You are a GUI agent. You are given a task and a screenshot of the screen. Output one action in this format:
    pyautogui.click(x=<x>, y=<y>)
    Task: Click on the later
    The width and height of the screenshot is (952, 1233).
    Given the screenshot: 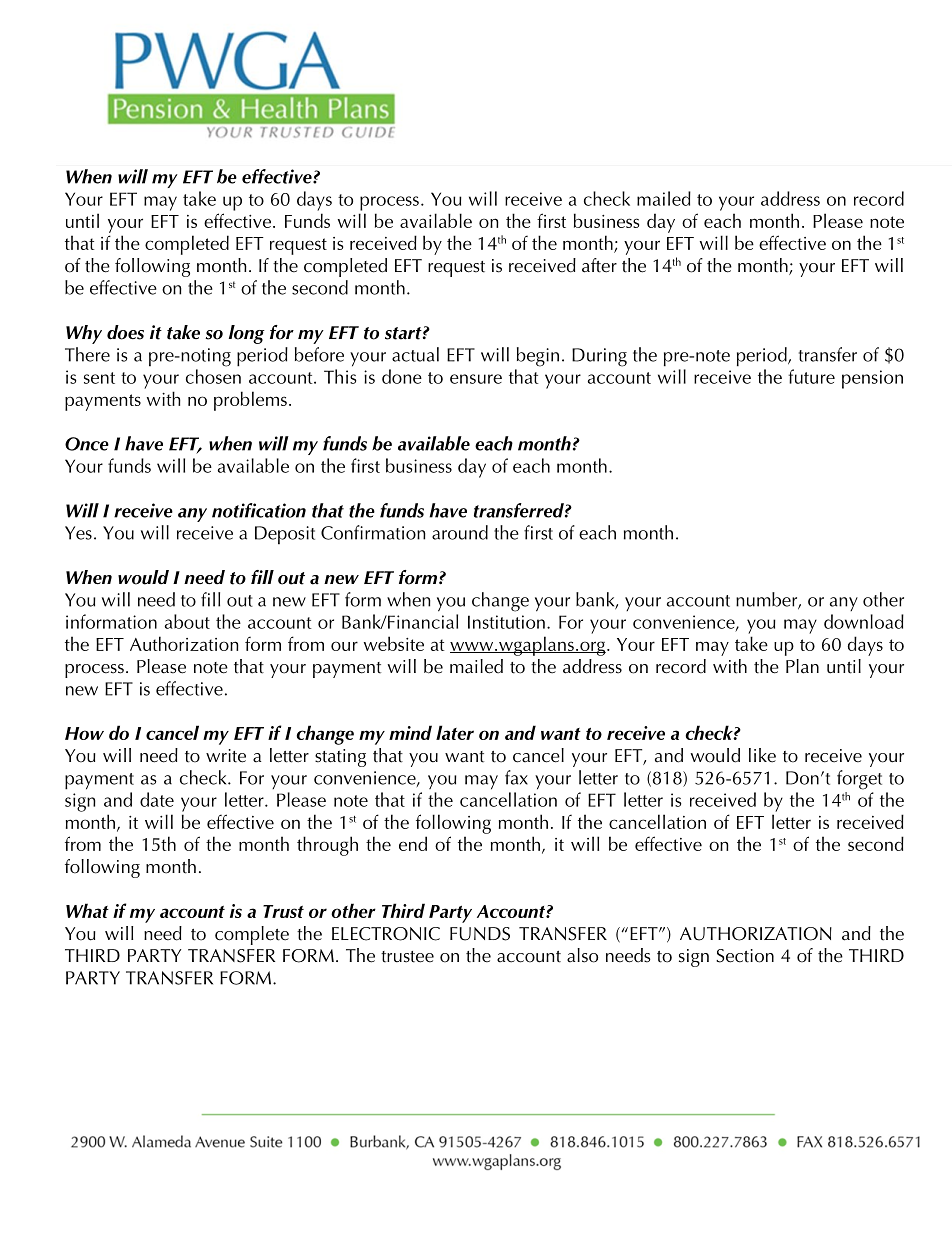 What is the action you would take?
    pyautogui.click(x=455, y=732)
